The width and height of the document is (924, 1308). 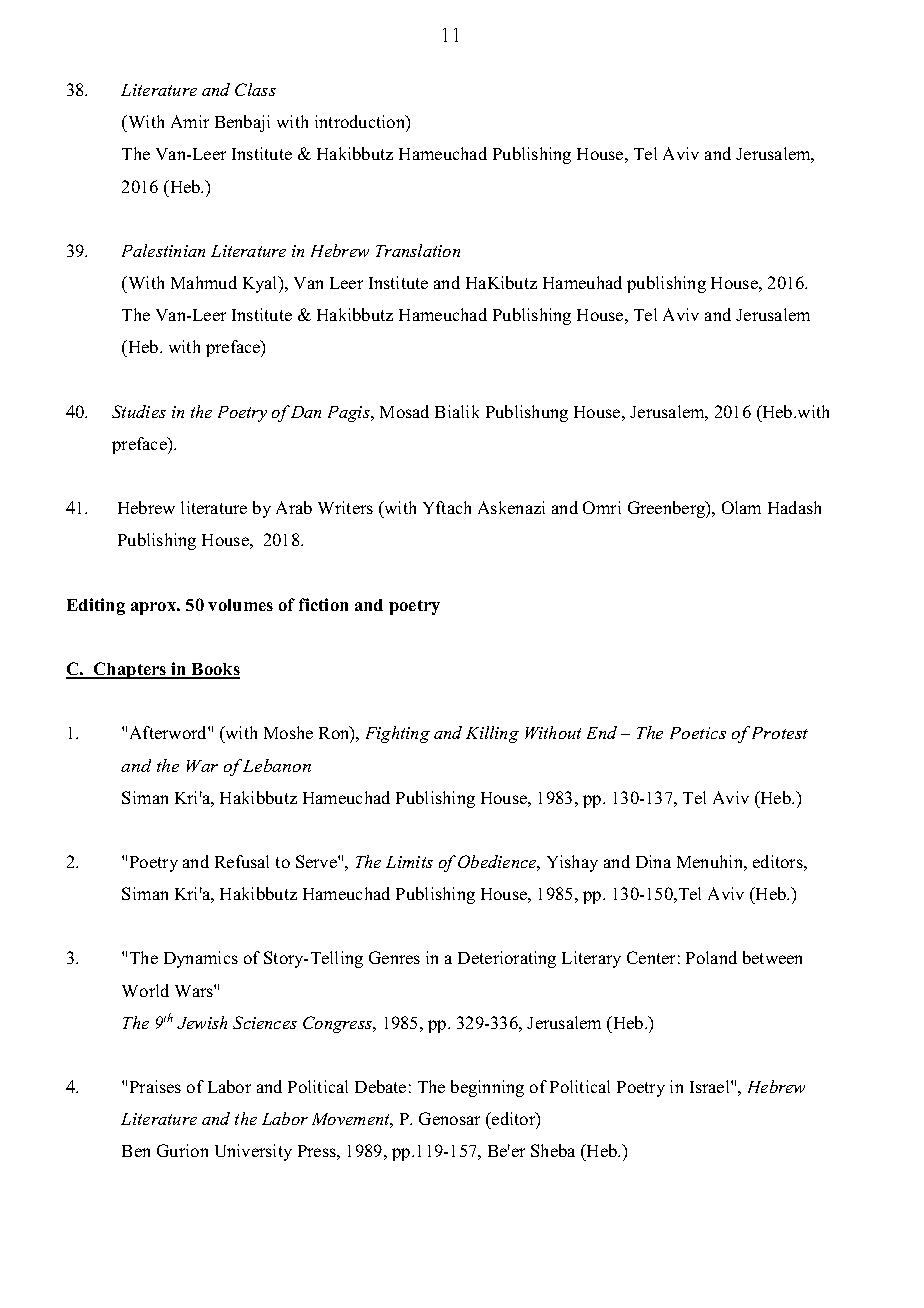 I want to click on volumes, so click(x=240, y=605).
